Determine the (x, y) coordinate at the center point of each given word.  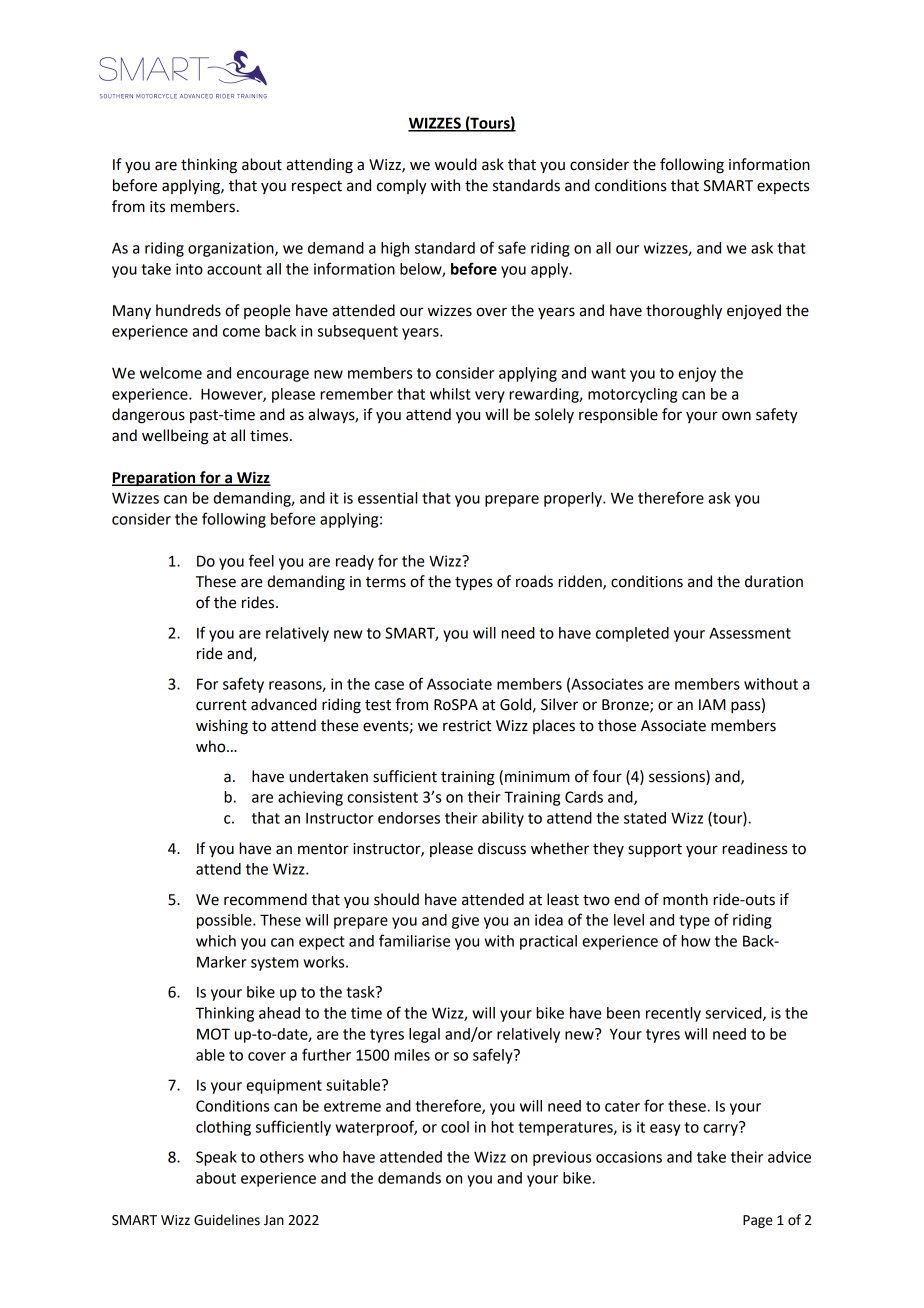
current (221, 705)
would (456, 164)
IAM (712, 704)
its (157, 207)
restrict (467, 726)
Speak (216, 1158)
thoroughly (684, 312)
